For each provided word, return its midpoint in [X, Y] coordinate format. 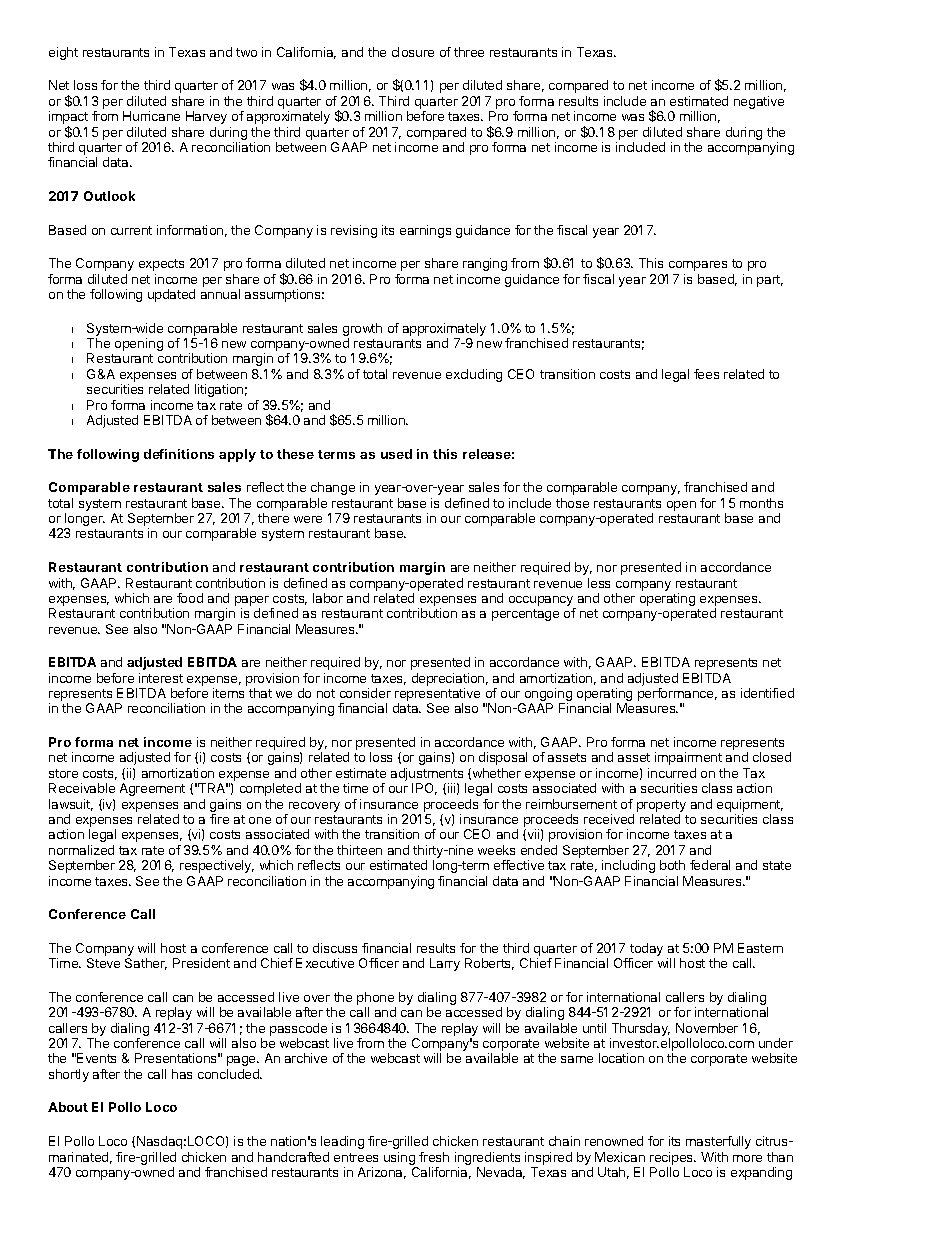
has [182, 1074]
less [599, 583]
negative [759, 102]
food [190, 598]
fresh [434, 1157]
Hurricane [151, 116]
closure [413, 52]
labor [328, 598]
